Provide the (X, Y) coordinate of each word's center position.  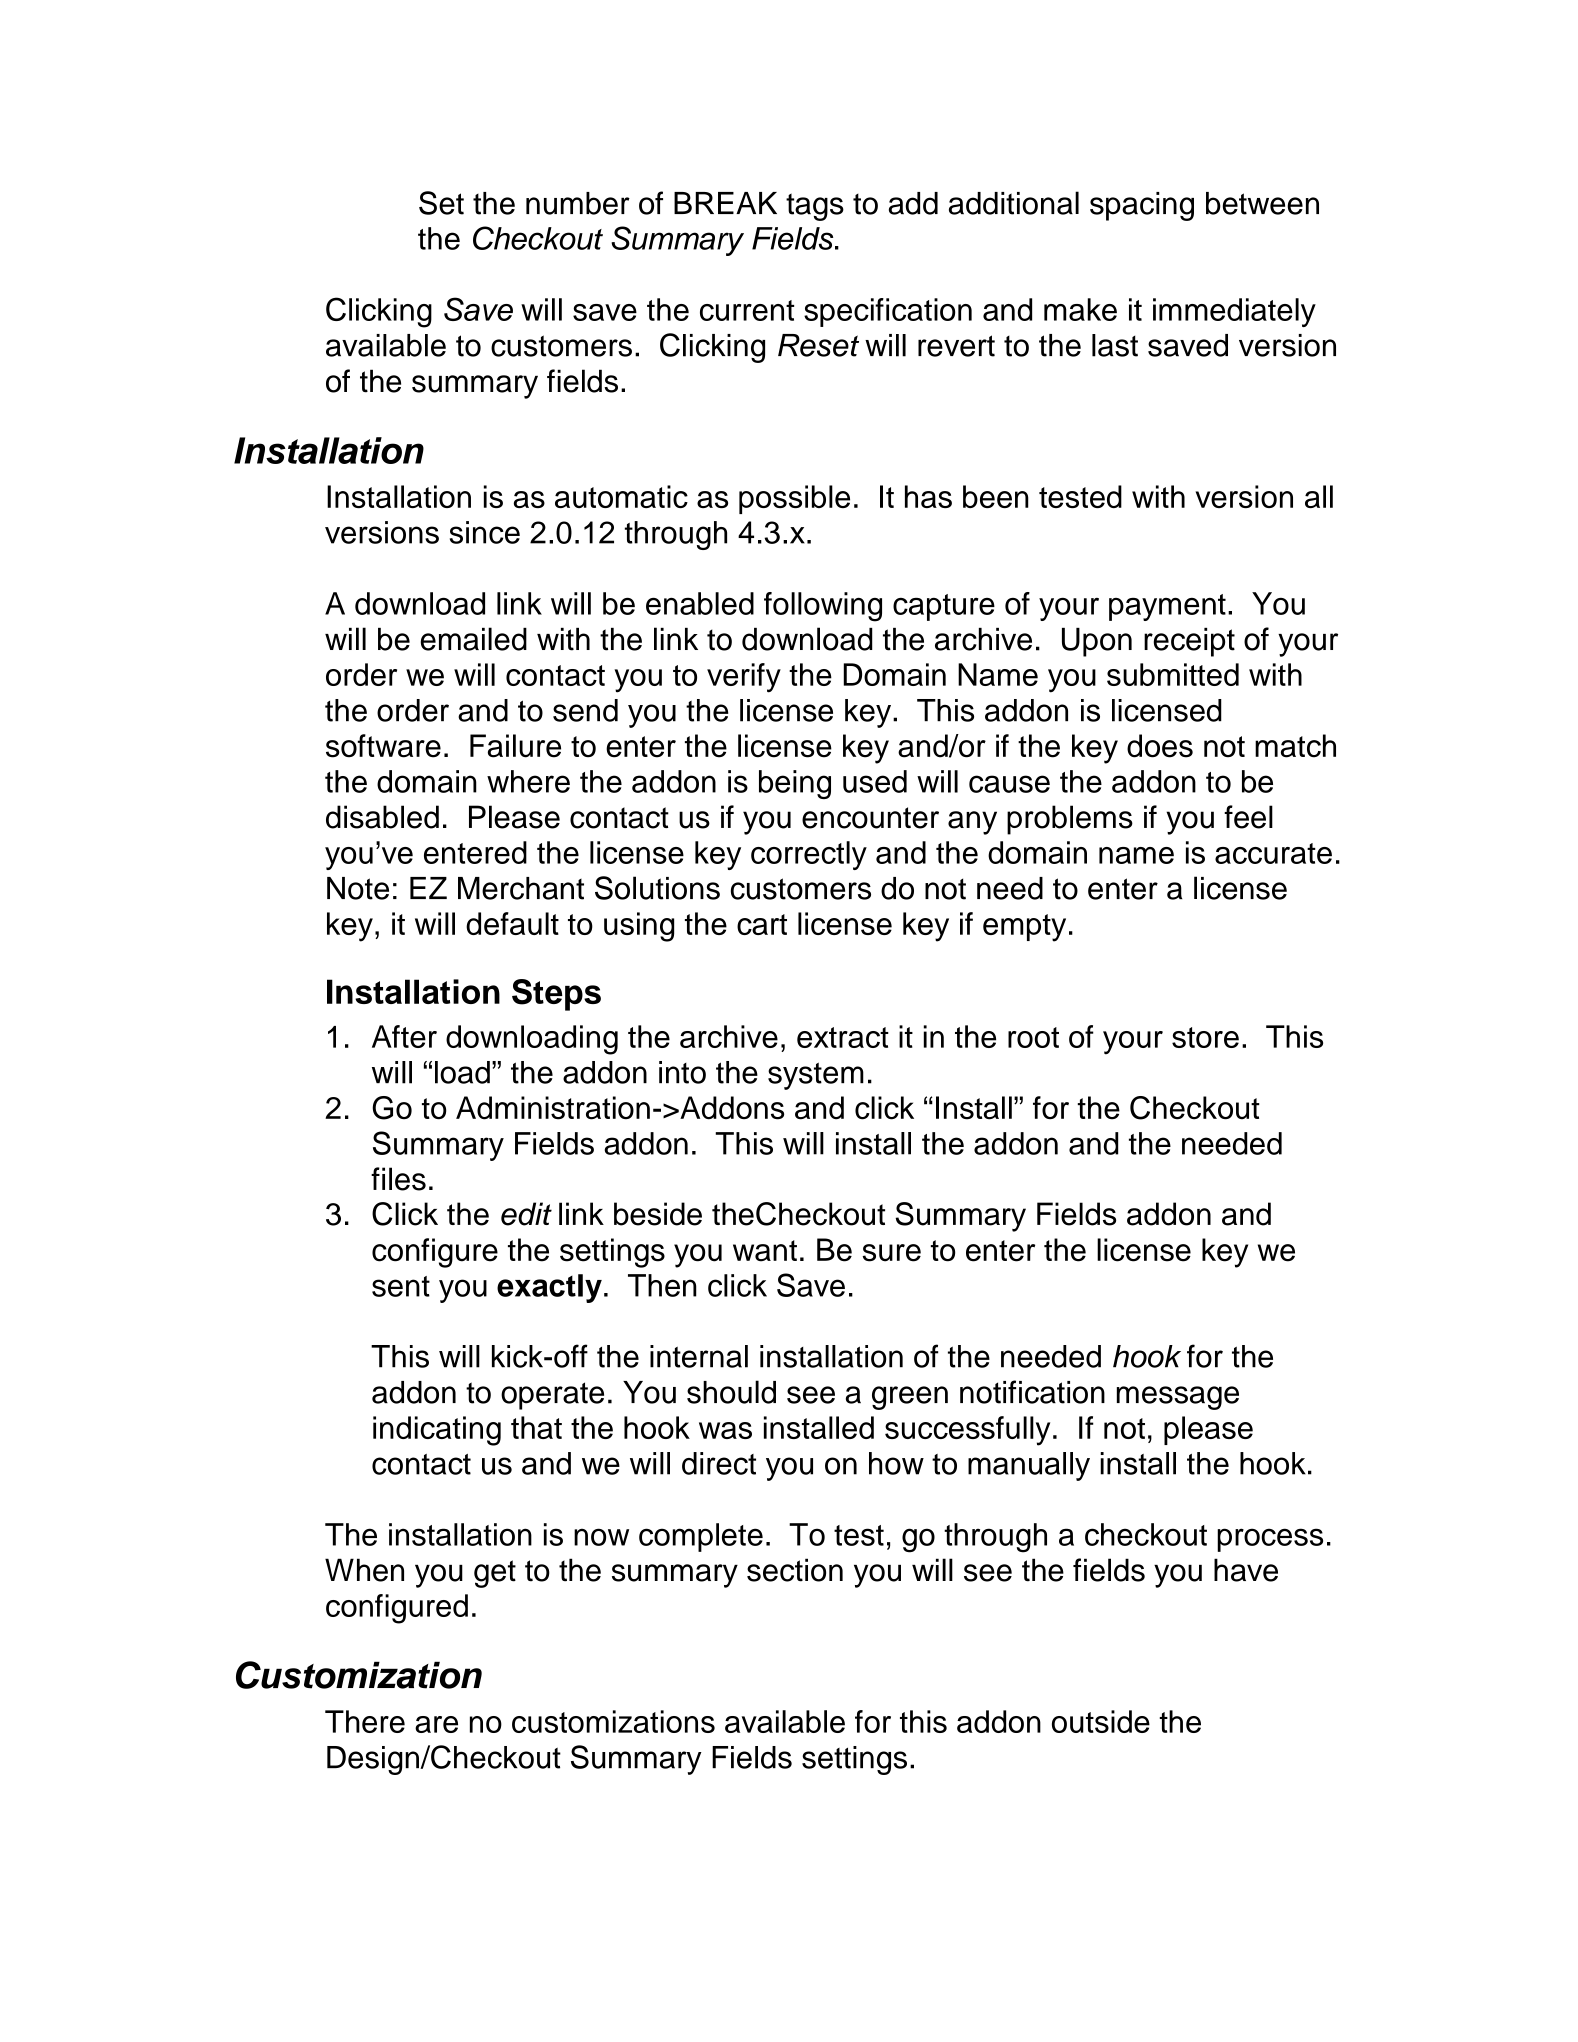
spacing (1142, 206)
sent (401, 1286)
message (1178, 1398)
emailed (473, 639)
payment (1167, 607)
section (795, 1570)
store (1205, 1037)
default (512, 923)
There (365, 1721)
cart (762, 924)
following (823, 607)
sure (891, 1253)
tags (815, 207)
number (578, 203)
